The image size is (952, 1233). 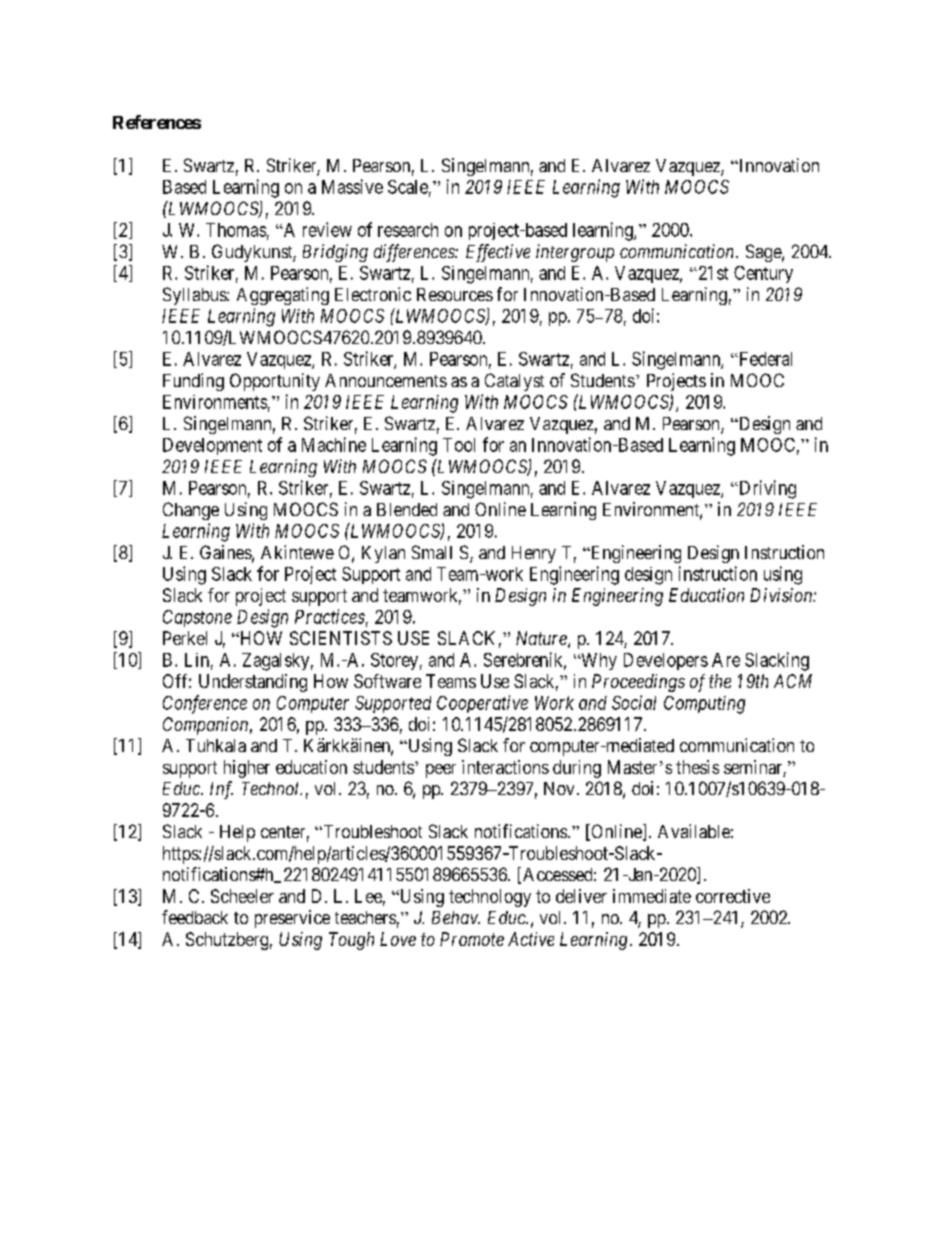 I want to click on feedback, so click(x=195, y=917).
